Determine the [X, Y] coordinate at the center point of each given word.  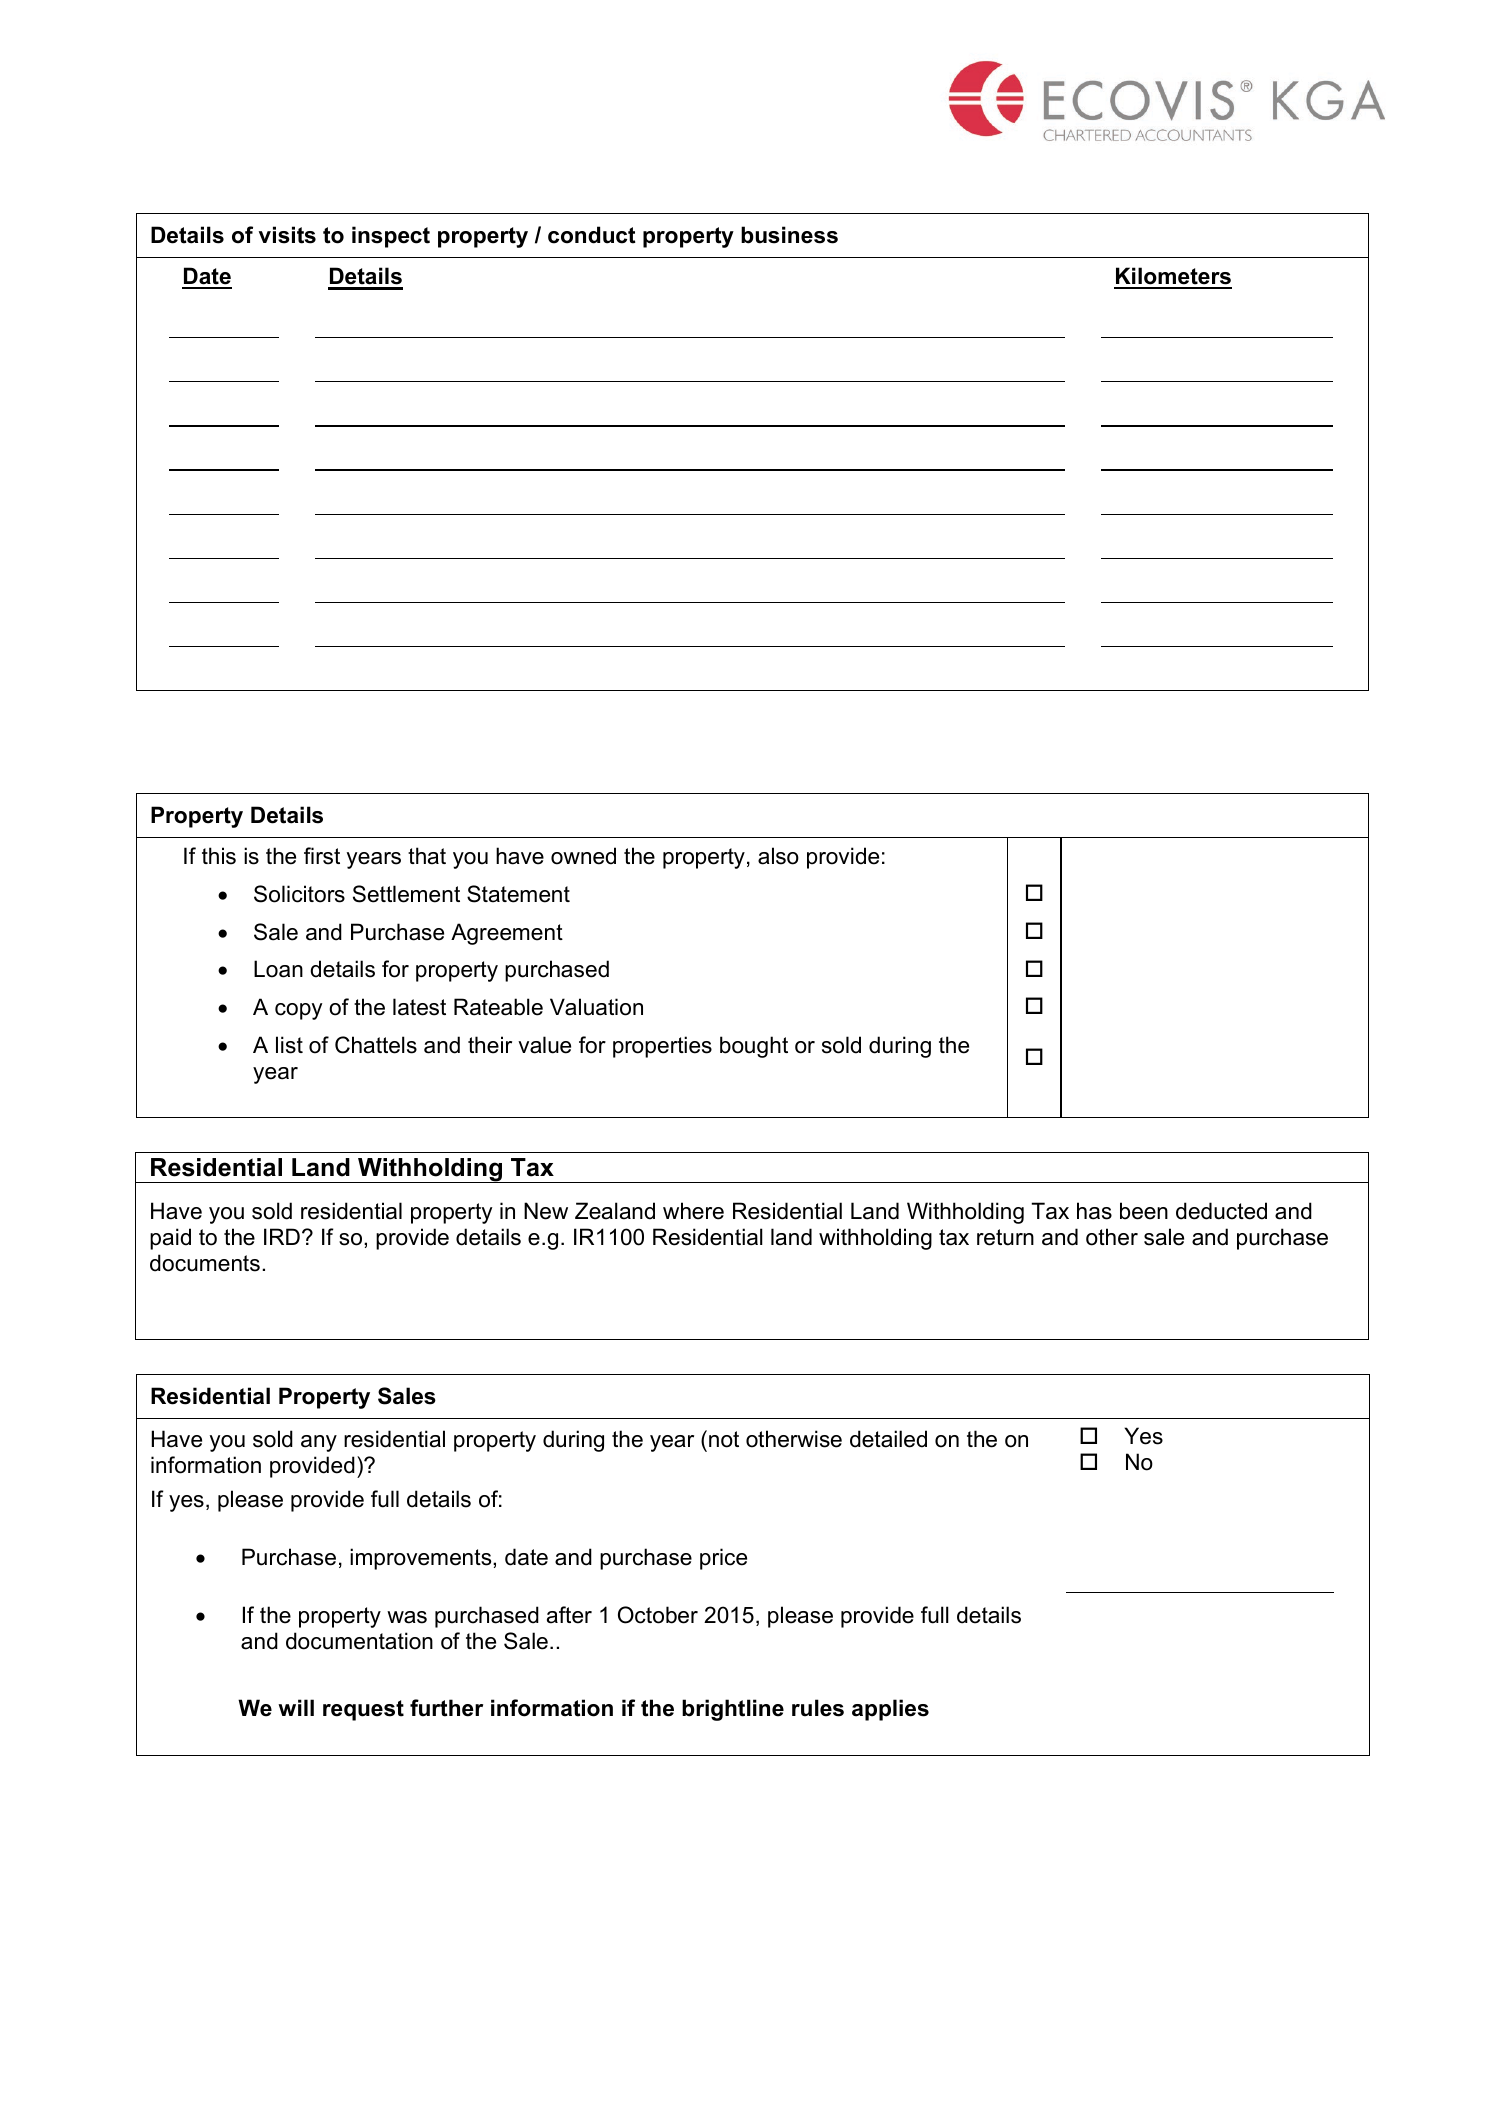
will [296, 1707]
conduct [592, 235]
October [658, 1615]
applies [890, 1710]
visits [287, 235]
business [789, 235]
